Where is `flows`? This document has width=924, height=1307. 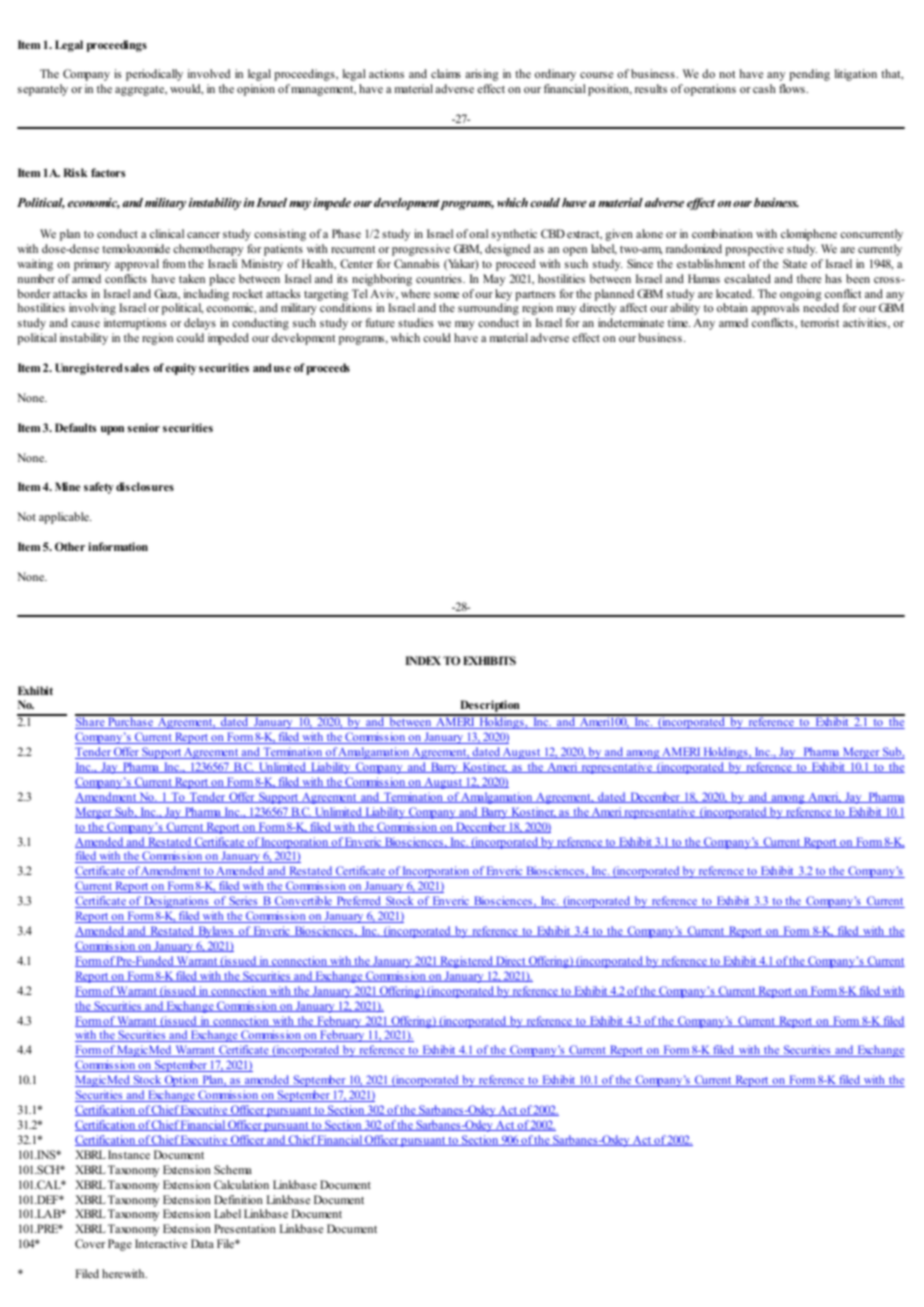
flows is located at coordinates (793, 88).
